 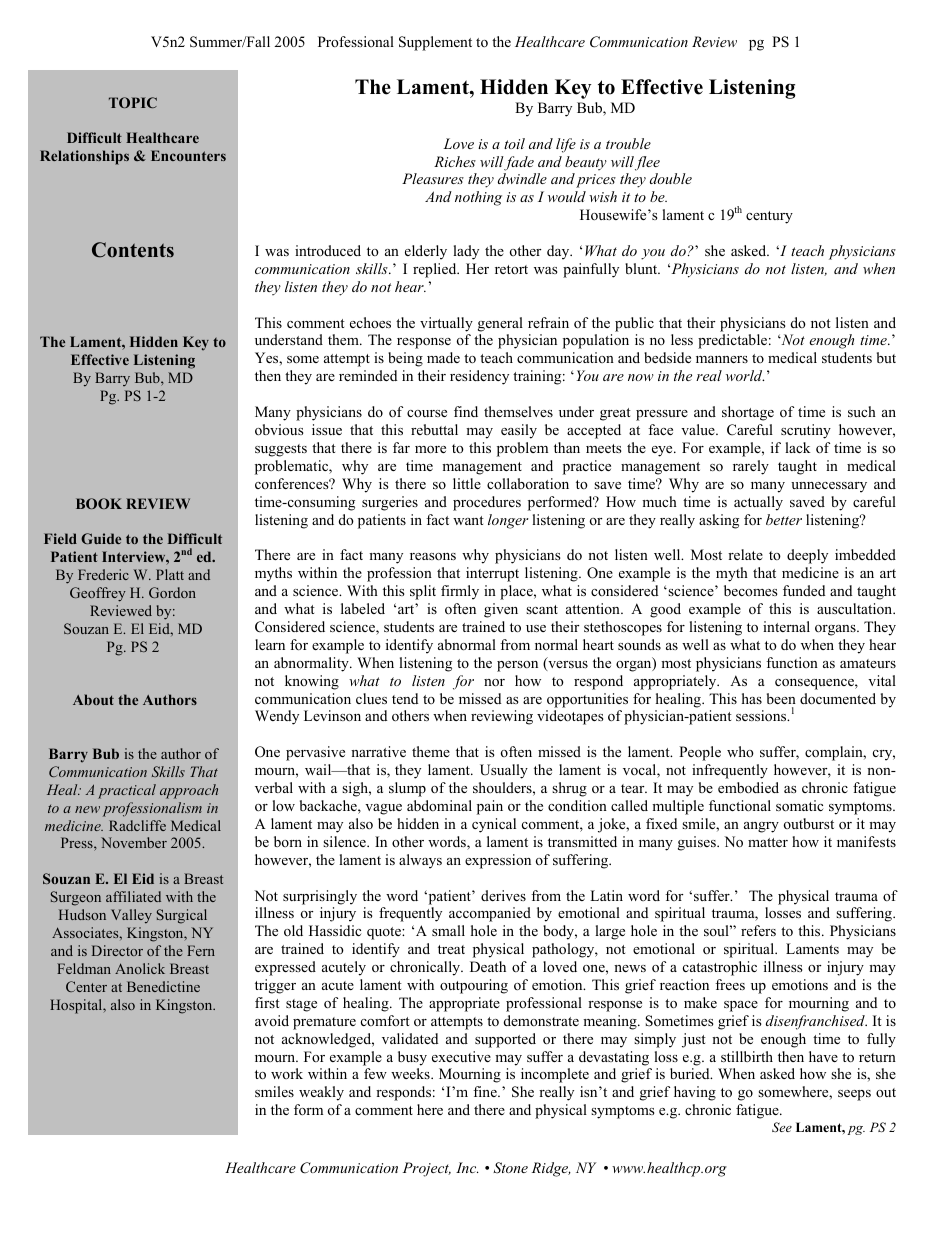 I want to click on firmly, so click(x=460, y=592).
